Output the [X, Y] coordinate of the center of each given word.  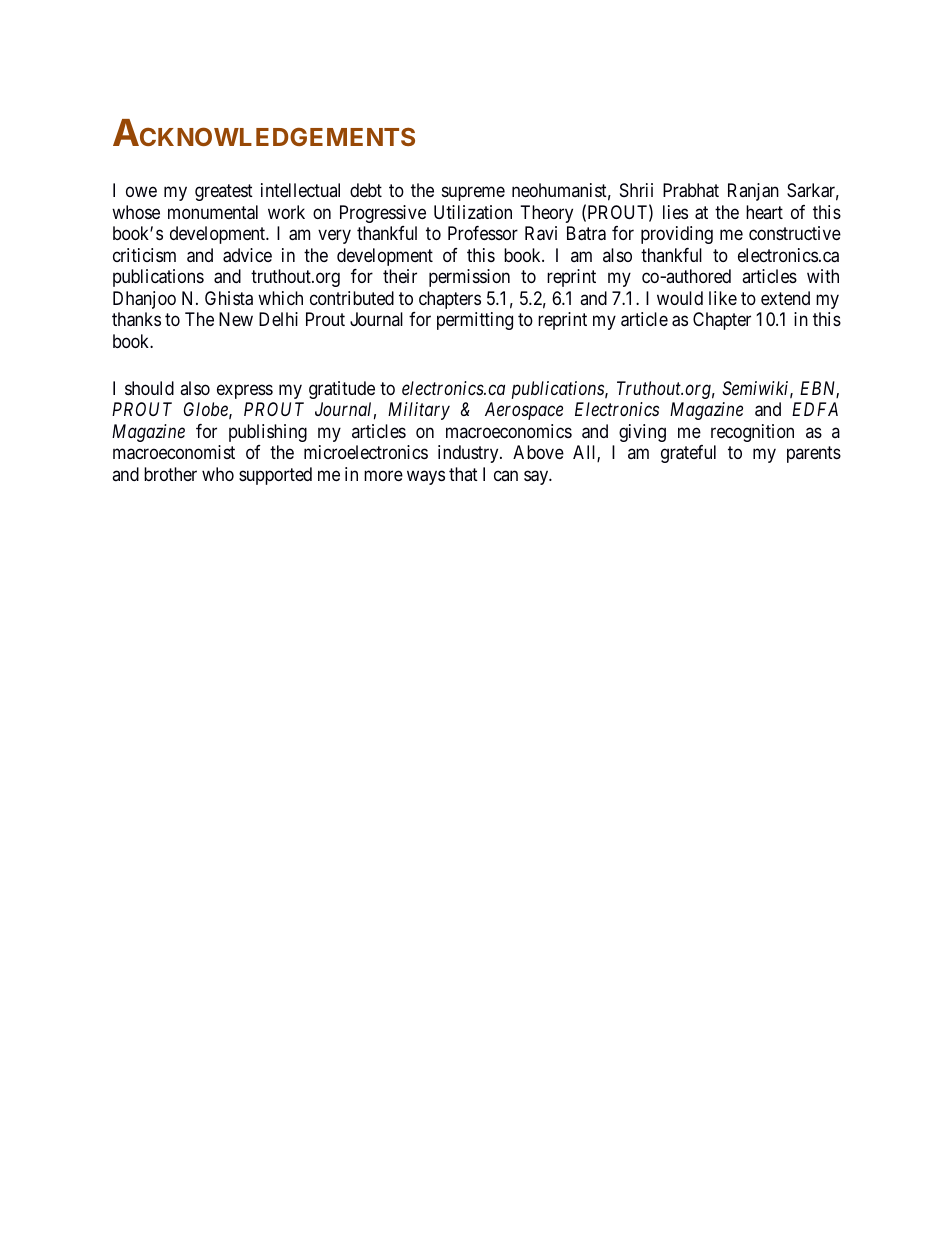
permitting [475, 321]
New [236, 319]
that [463, 474]
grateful [688, 454]
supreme [473, 194]
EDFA [815, 409]
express [245, 391]
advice [247, 255]
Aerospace [524, 411]
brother [170, 474]
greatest [224, 192]
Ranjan [753, 192]
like [723, 298]
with [823, 276]
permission [469, 278]
